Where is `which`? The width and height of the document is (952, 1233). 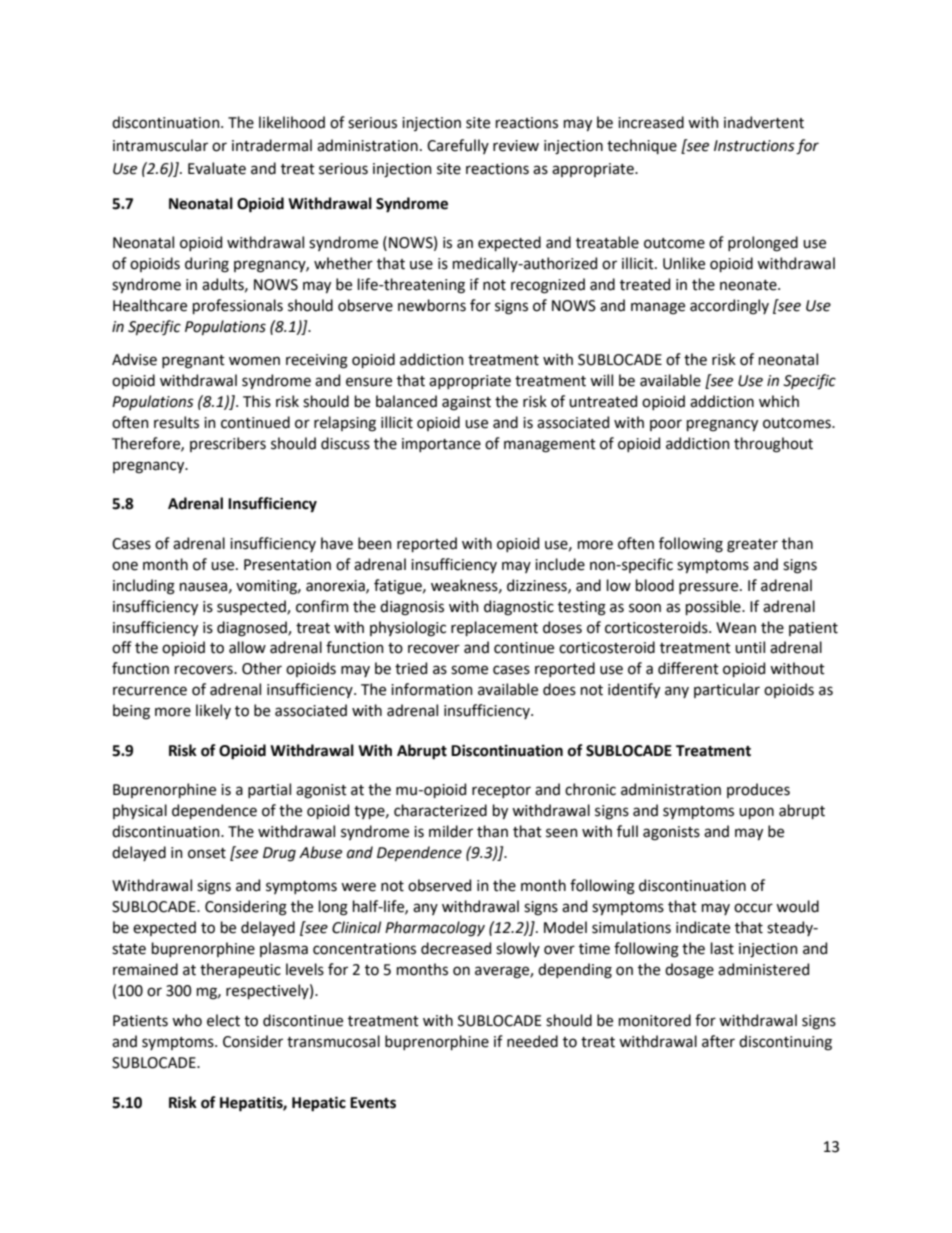 which is located at coordinates (779, 401).
